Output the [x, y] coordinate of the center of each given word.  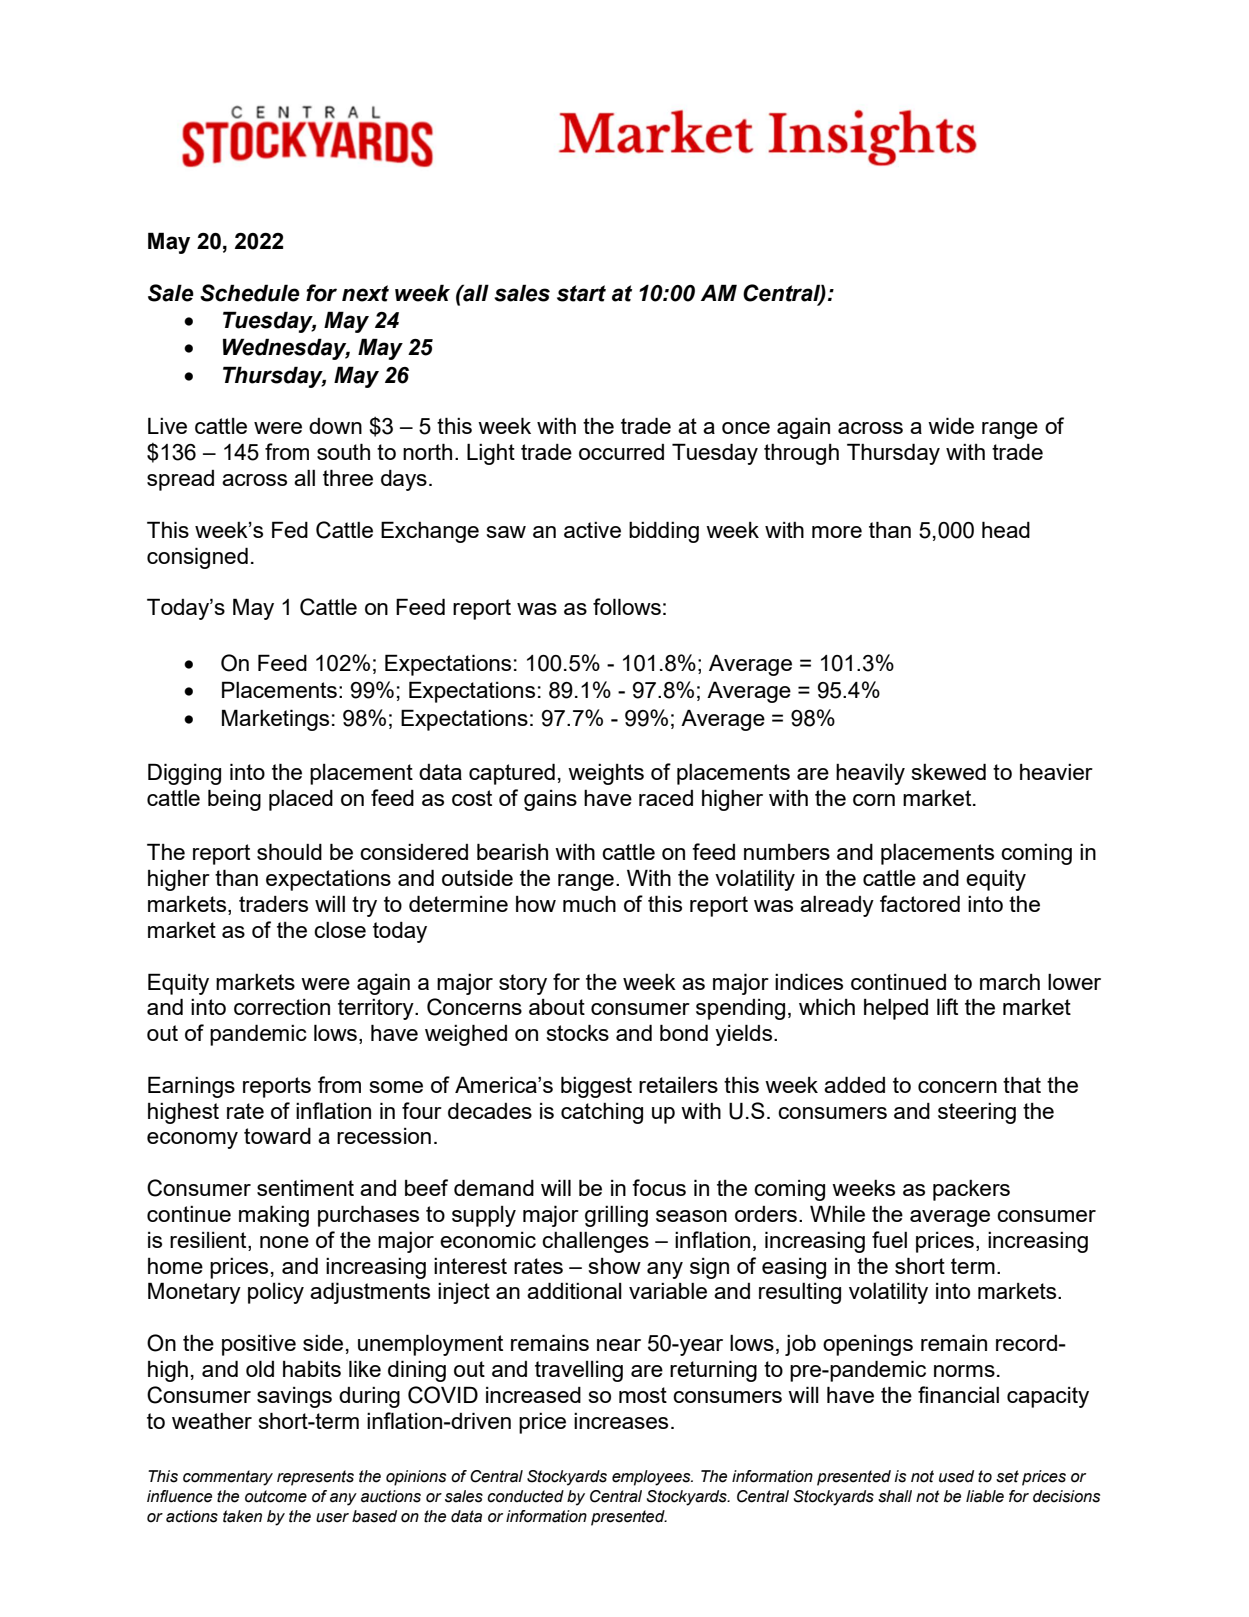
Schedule [250, 293]
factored [920, 903]
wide [951, 425]
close [340, 930]
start [581, 293]
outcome [276, 1496]
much [589, 904]
